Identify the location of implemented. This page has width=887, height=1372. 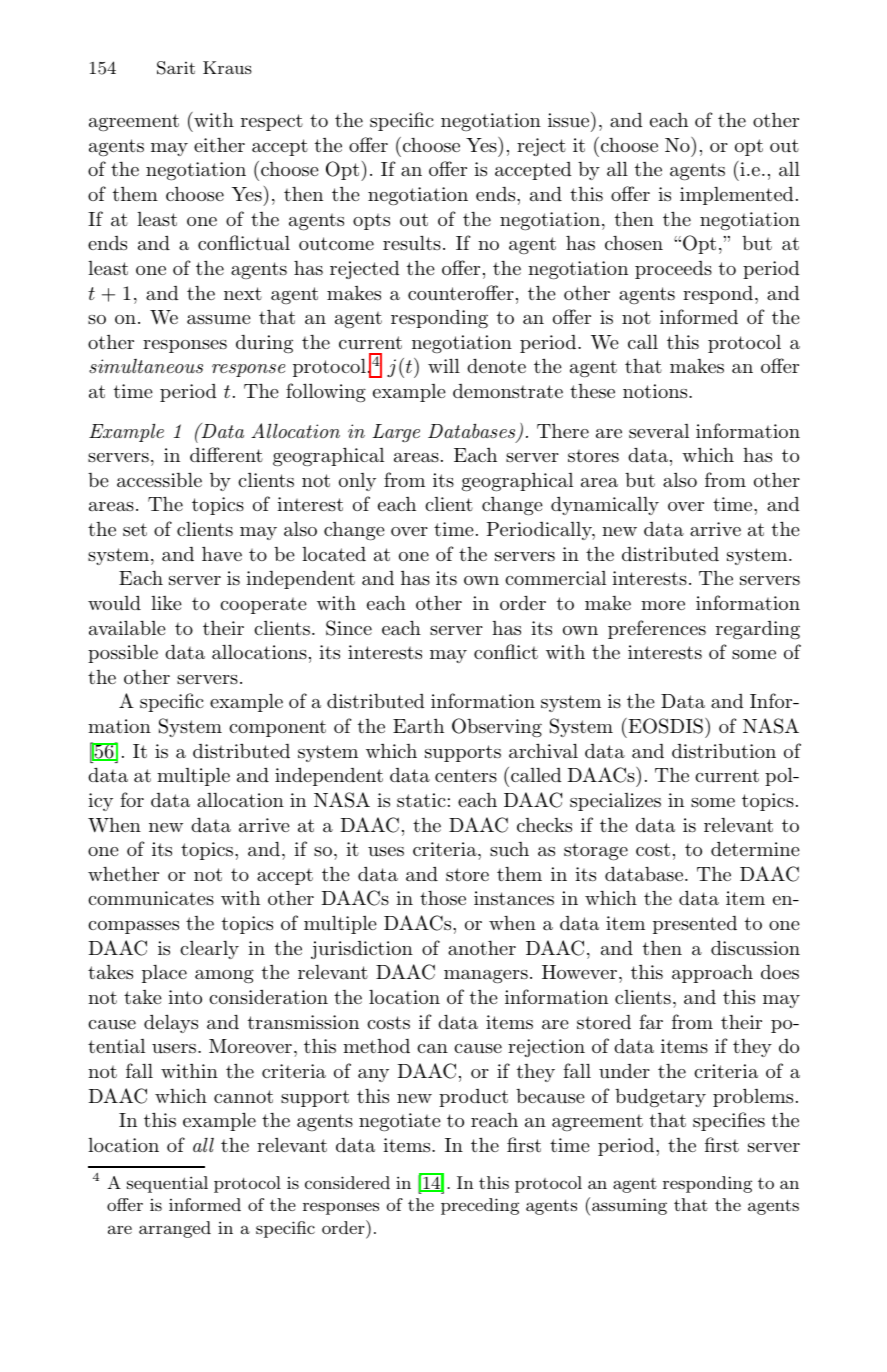
(737, 196).
